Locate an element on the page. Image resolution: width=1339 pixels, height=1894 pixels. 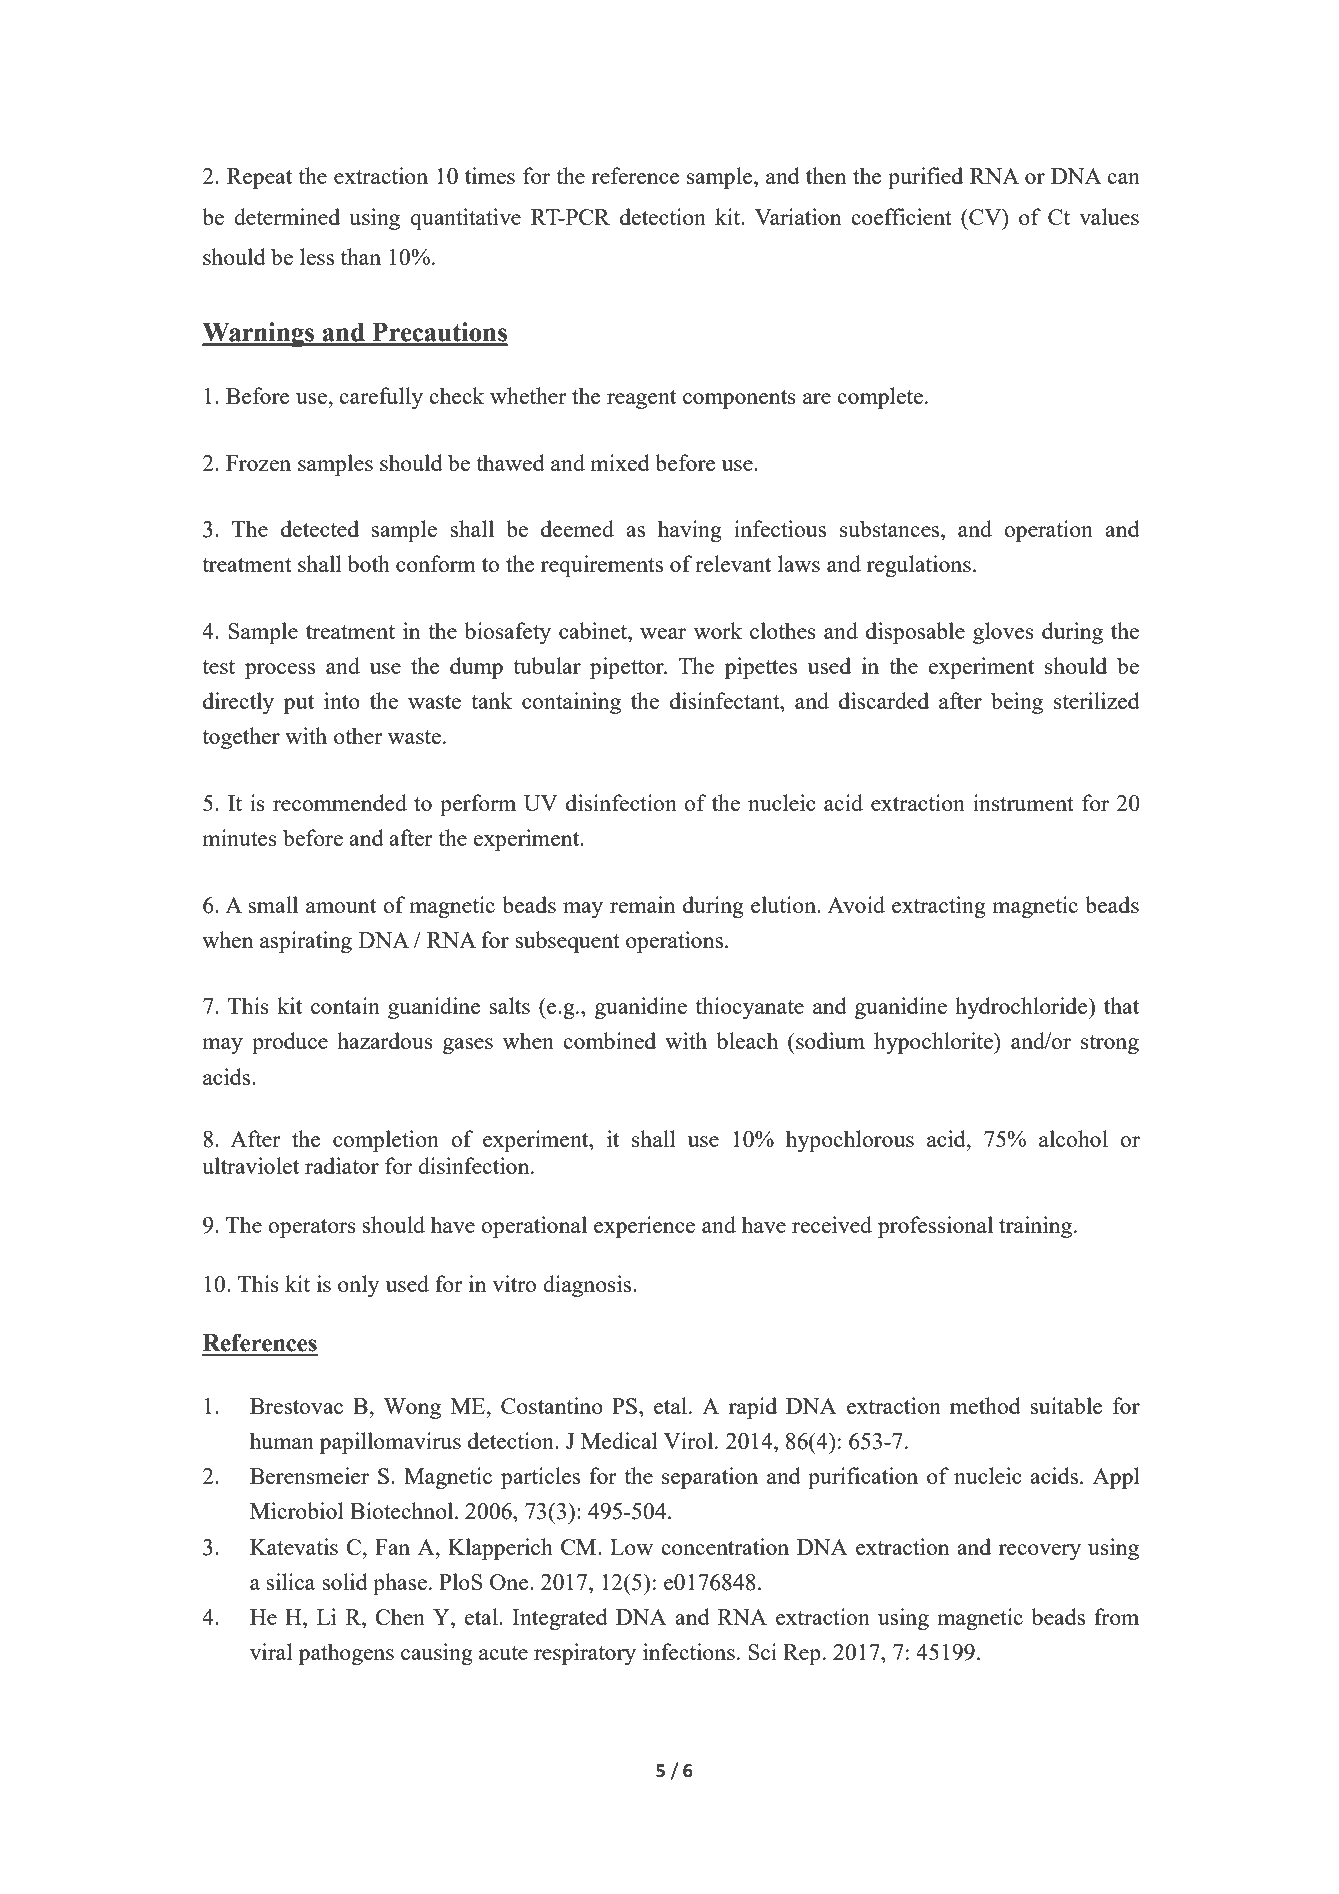
Variation is located at coordinates (798, 216).
